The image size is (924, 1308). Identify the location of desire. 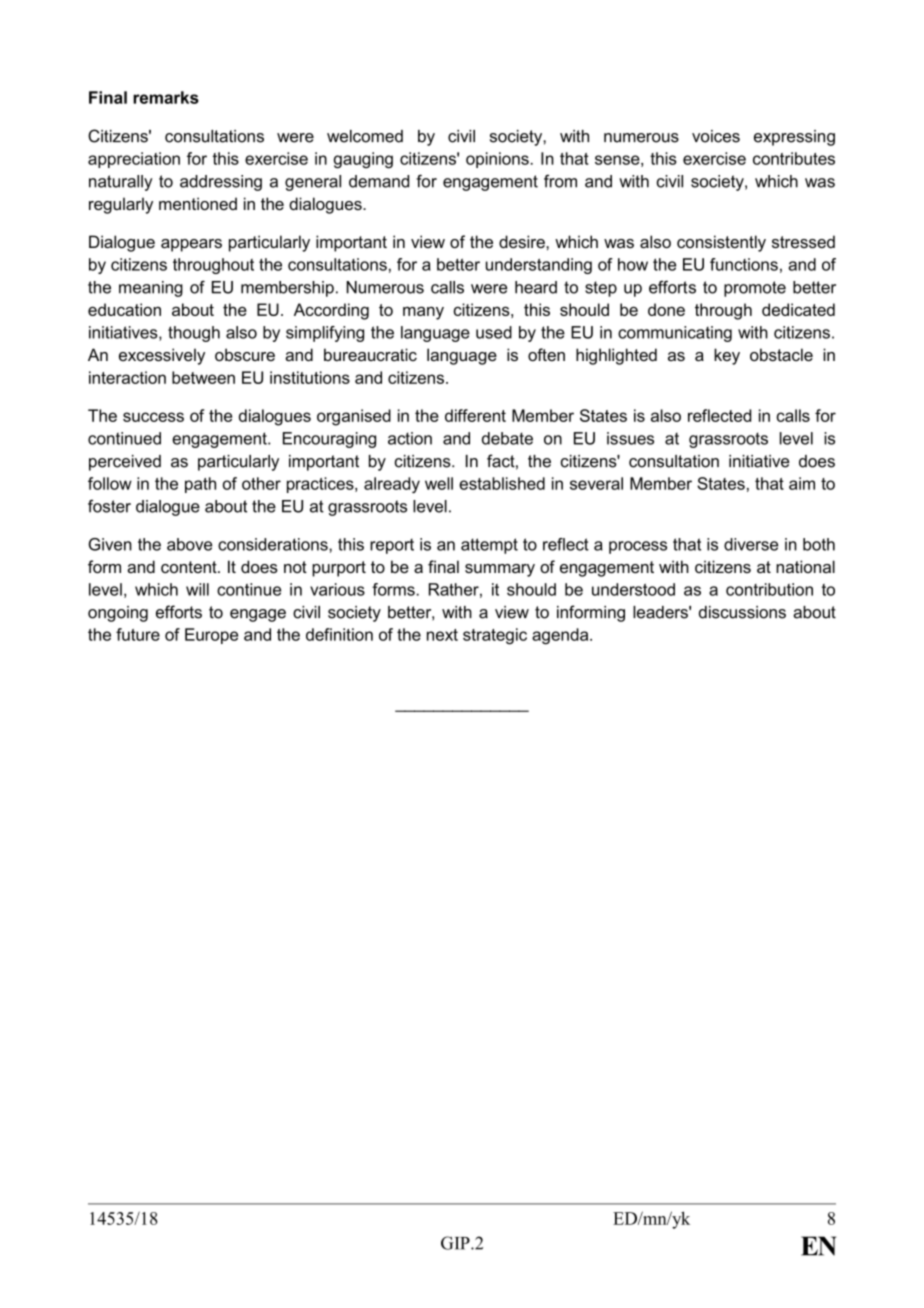
(523, 241).
